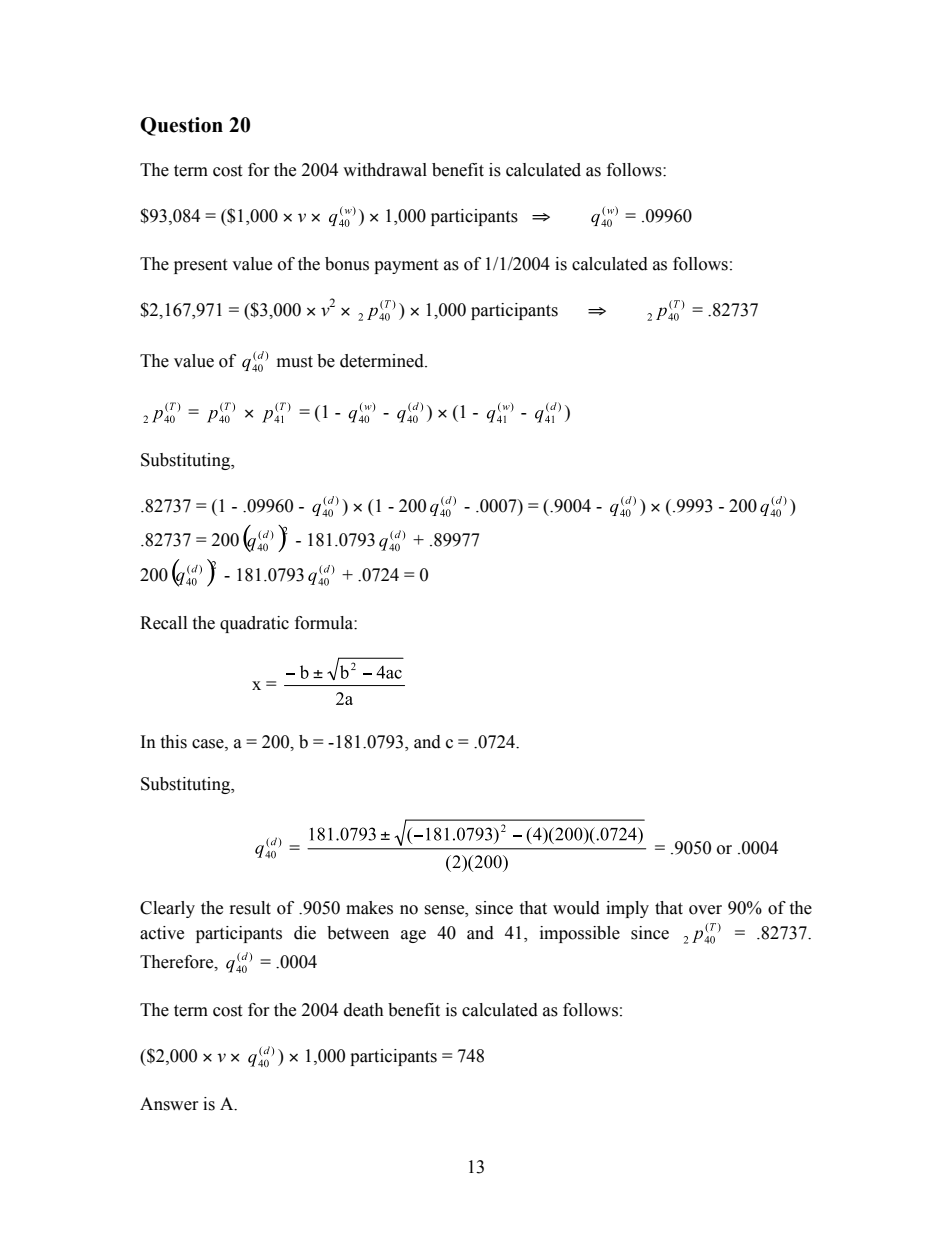 The height and width of the screenshot is (1233, 952). I want to click on Question, so click(181, 126).
